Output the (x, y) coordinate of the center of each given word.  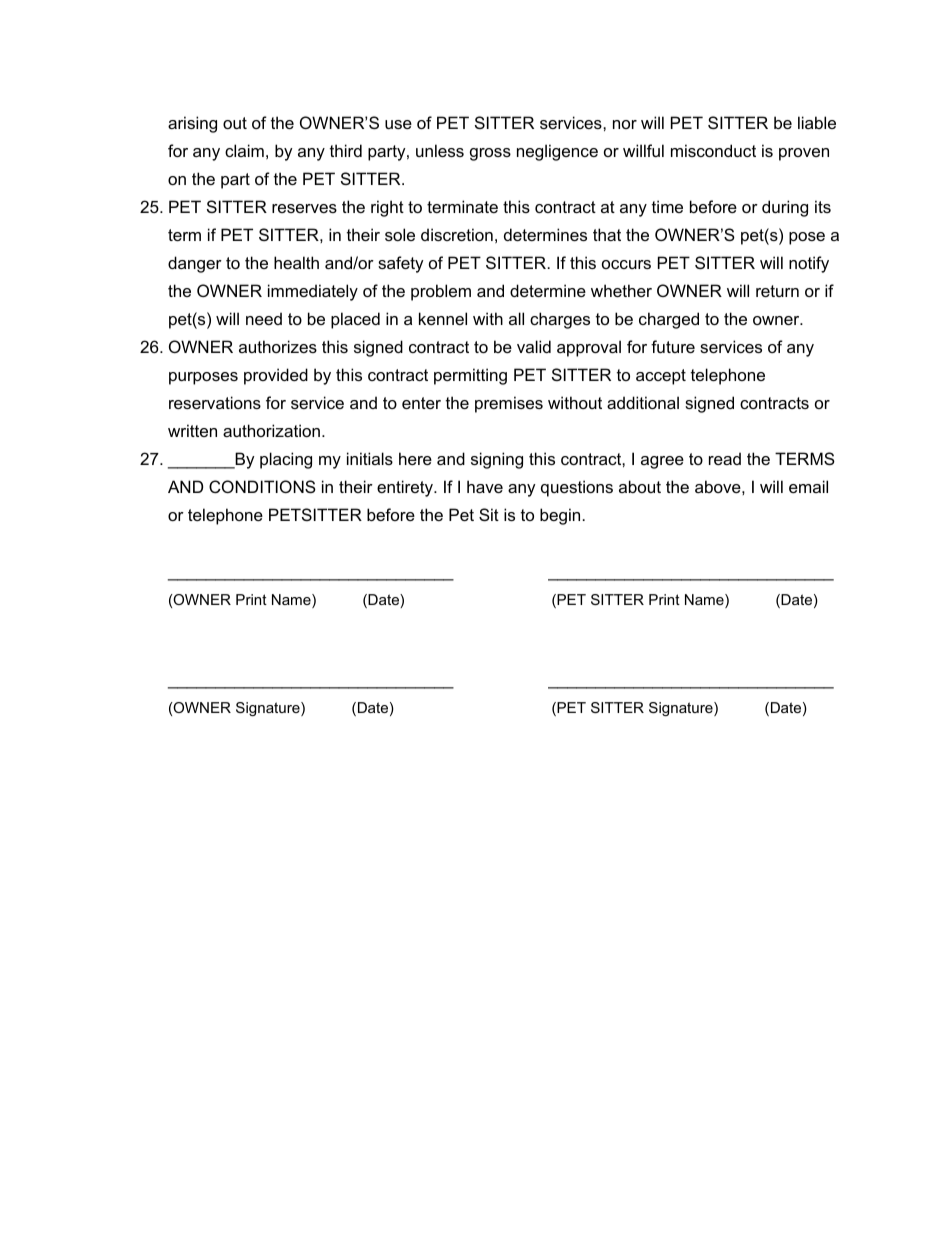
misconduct (713, 150)
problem (441, 292)
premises (509, 404)
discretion (457, 234)
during (785, 208)
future (673, 346)
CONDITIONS (262, 486)
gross (490, 154)
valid (534, 346)
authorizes (278, 346)
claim (244, 150)
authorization (271, 430)
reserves (304, 208)
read (725, 458)
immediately (313, 292)
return (777, 291)
